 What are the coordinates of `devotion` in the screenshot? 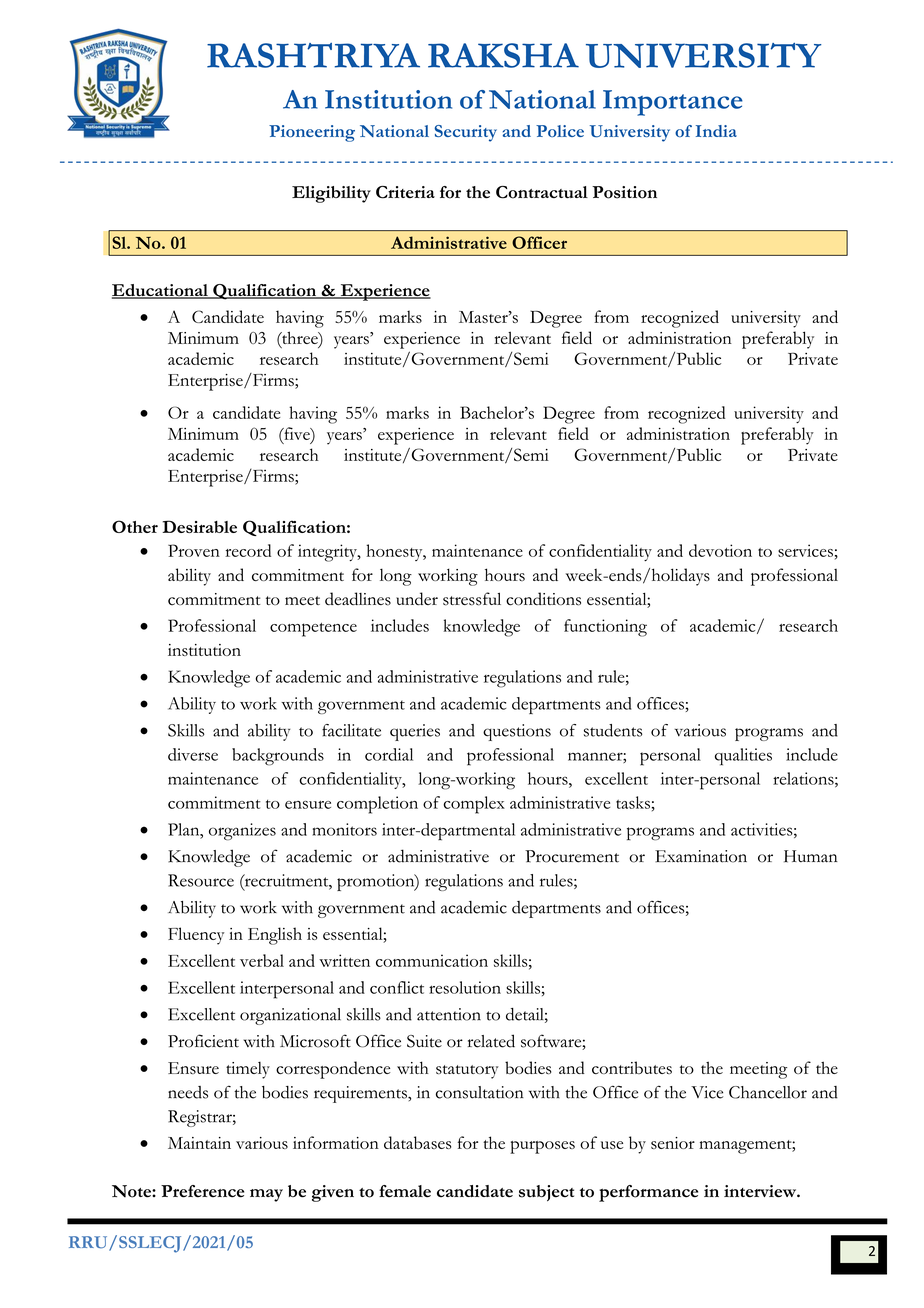 It's located at (720, 550).
